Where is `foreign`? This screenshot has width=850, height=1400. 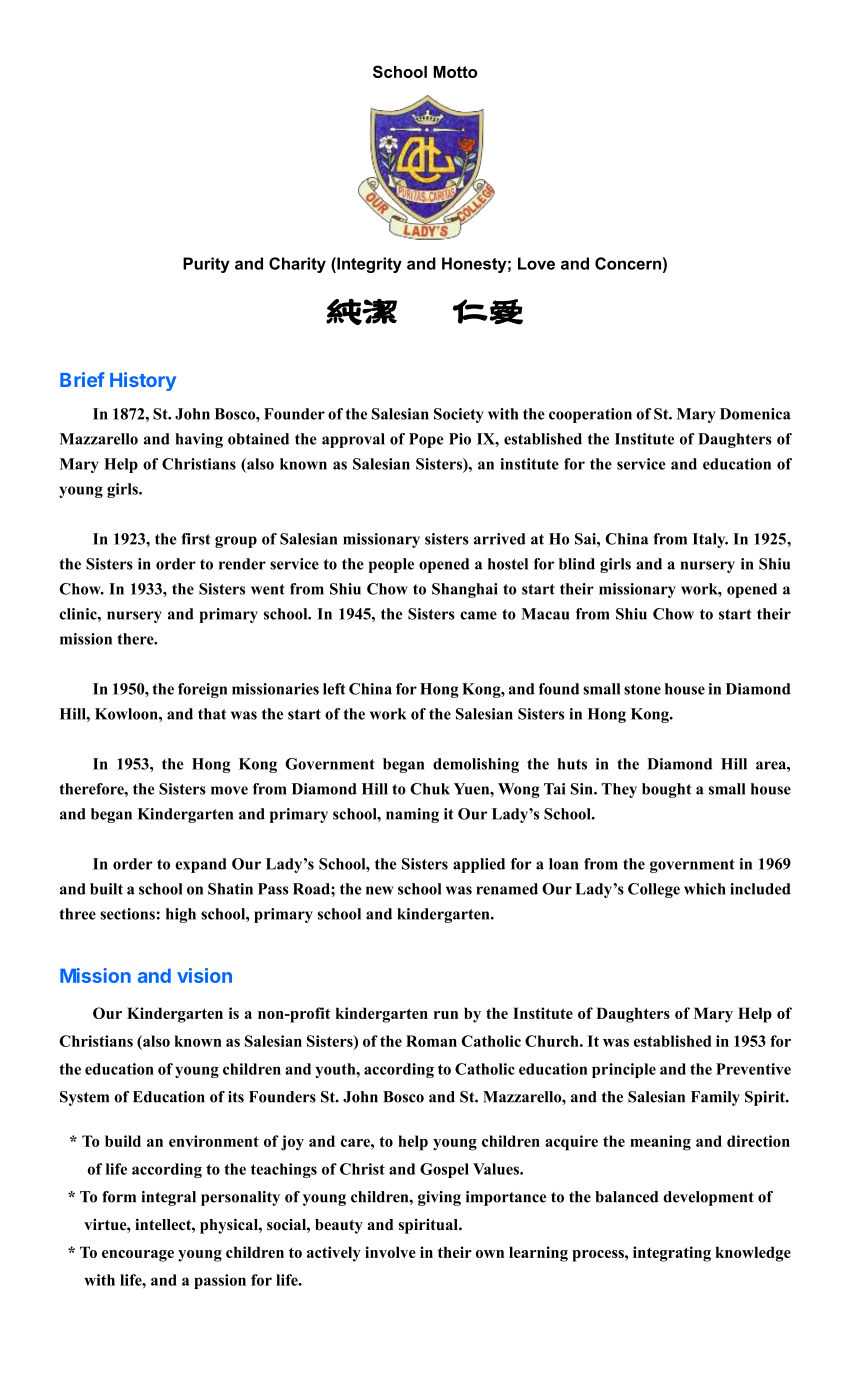
foreign is located at coordinates (202, 690).
